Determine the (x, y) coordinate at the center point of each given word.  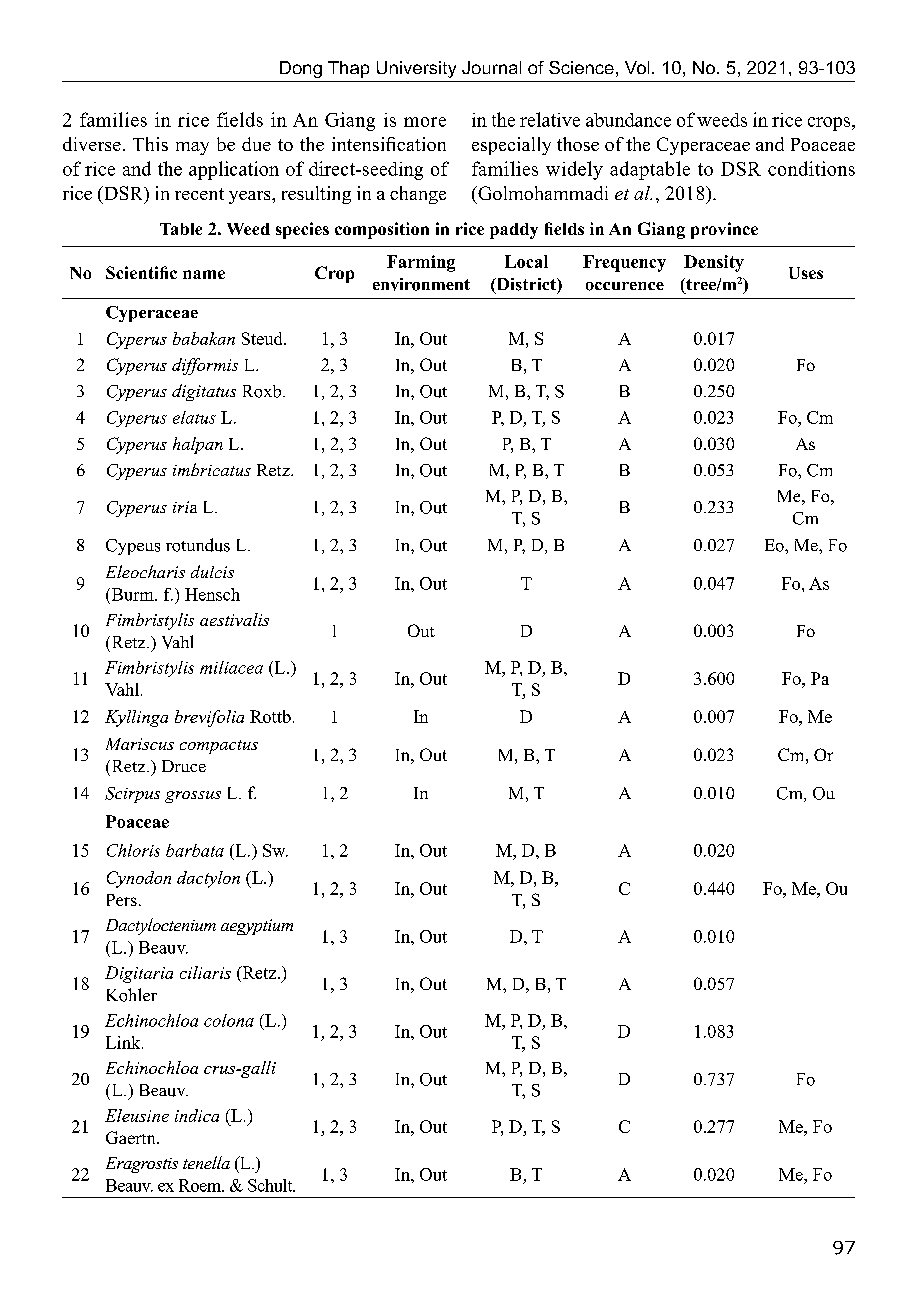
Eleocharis (145, 571)
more (425, 122)
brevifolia (209, 718)
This (150, 144)
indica (197, 1115)
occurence (625, 286)
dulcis (212, 571)
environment (421, 284)
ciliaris (205, 972)
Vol (637, 67)
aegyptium (257, 927)
